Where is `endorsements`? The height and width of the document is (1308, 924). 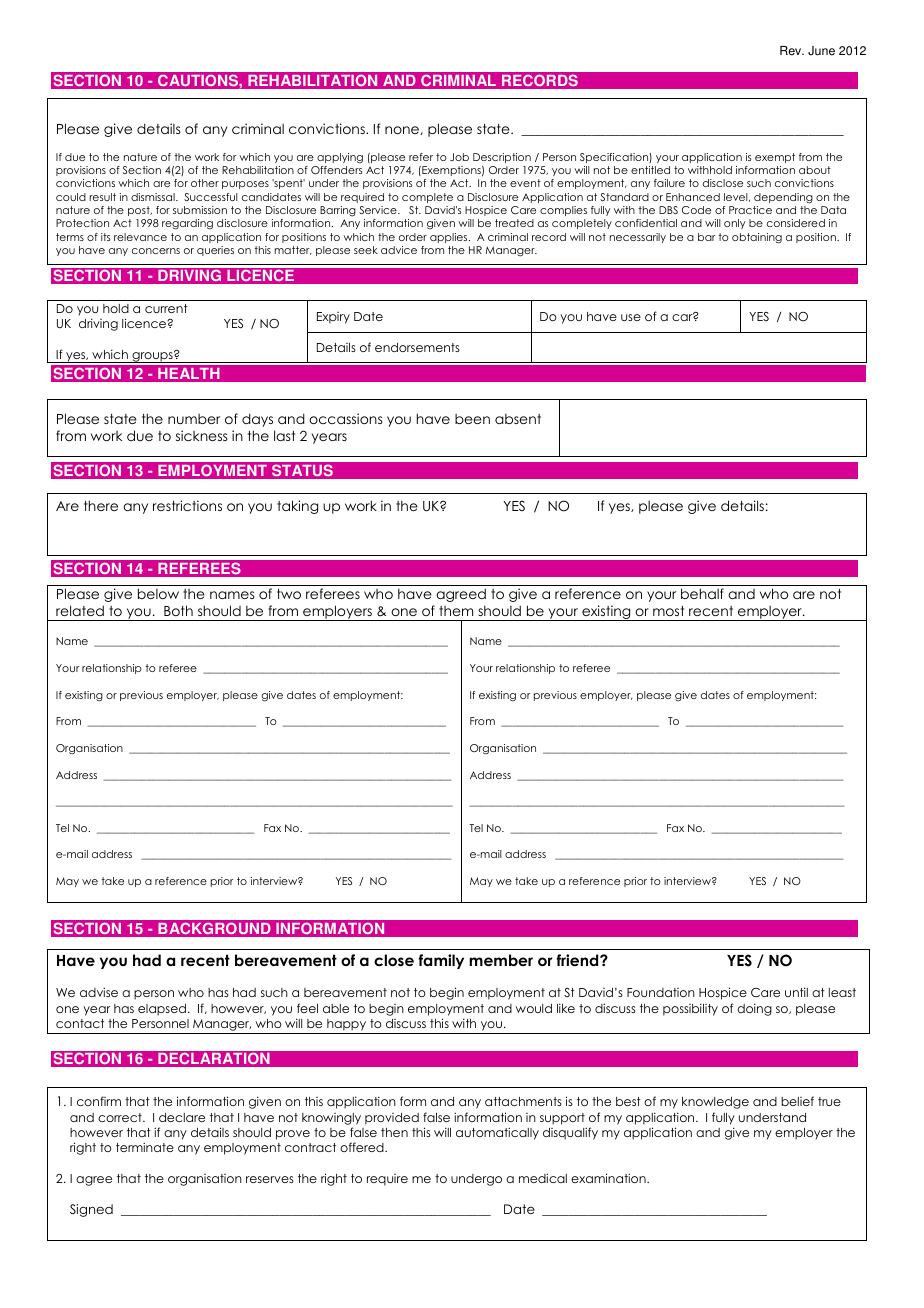 endorsements is located at coordinates (417, 347).
